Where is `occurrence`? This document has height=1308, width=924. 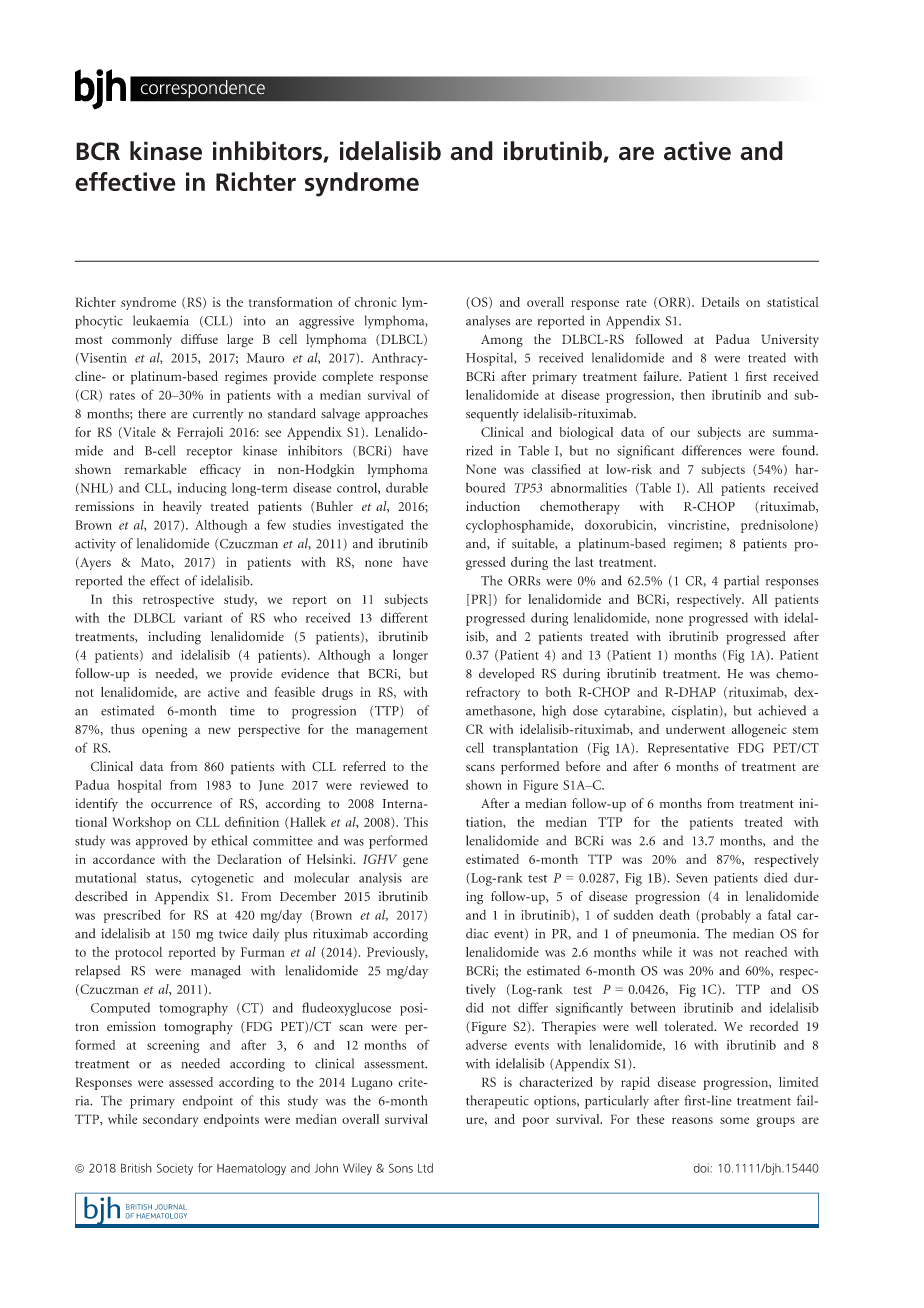 occurrence is located at coordinates (181, 805).
